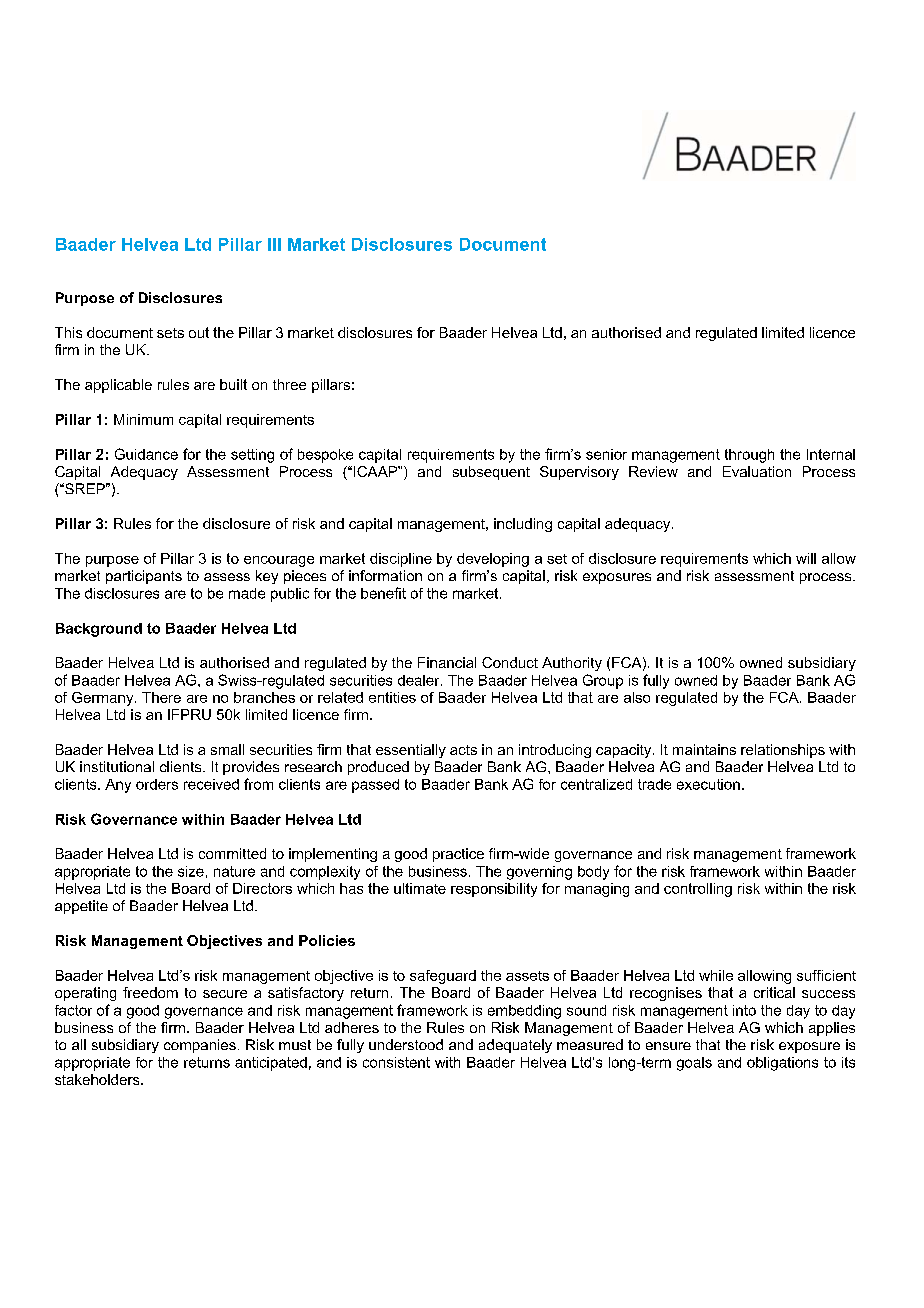 The height and width of the screenshot is (1308, 924). I want to click on developing, so click(493, 560).
